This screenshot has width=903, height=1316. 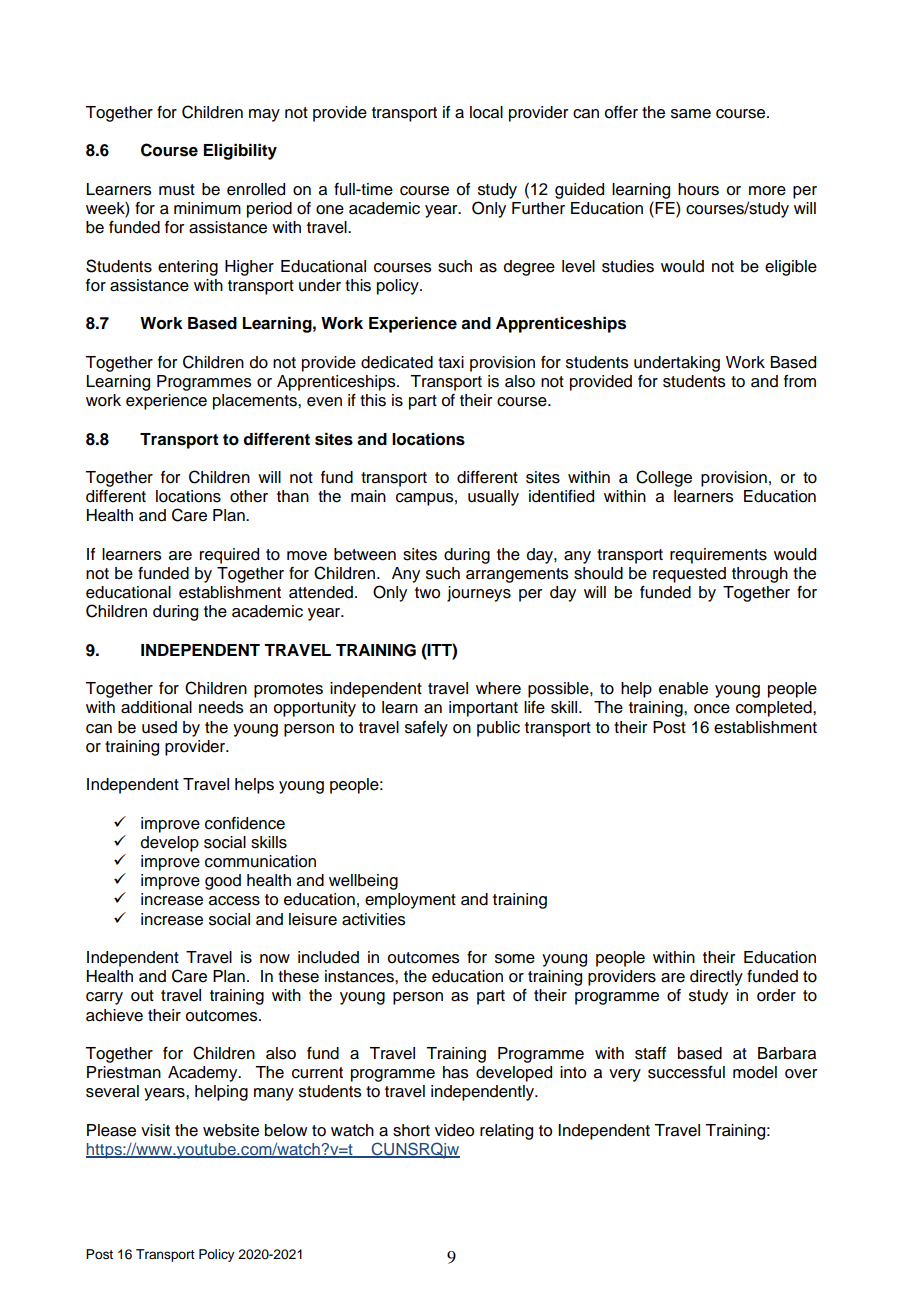 What do you see at coordinates (455, 1072) in the screenshot?
I see `has` at bounding box center [455, 1072].
